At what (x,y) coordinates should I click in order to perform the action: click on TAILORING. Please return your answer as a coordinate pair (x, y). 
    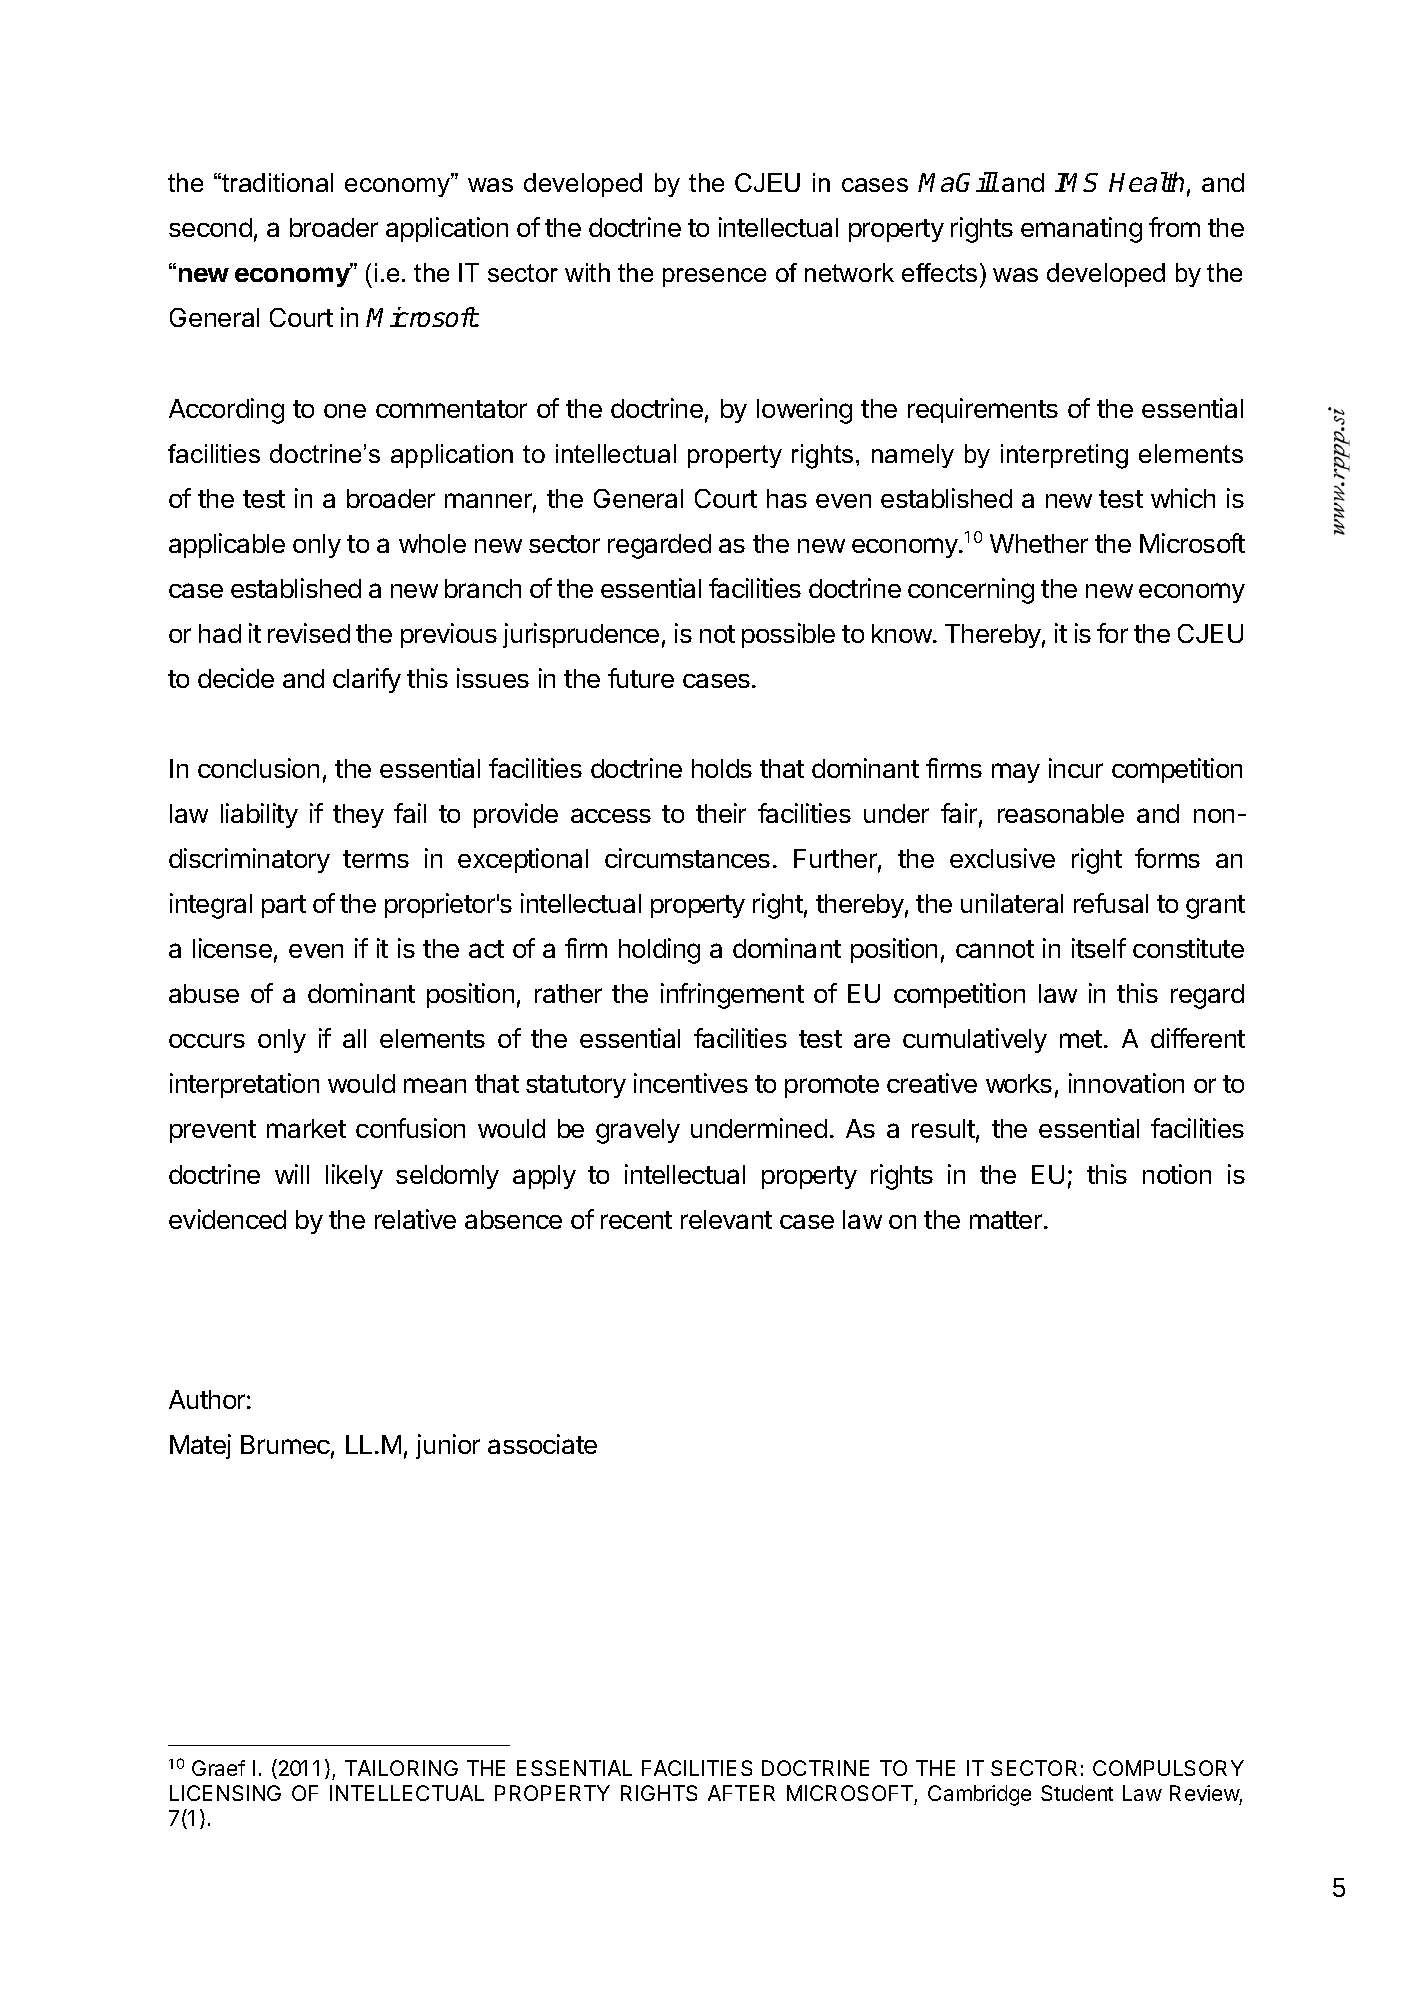
    Looking at the image, I should click on (401, 1768).
